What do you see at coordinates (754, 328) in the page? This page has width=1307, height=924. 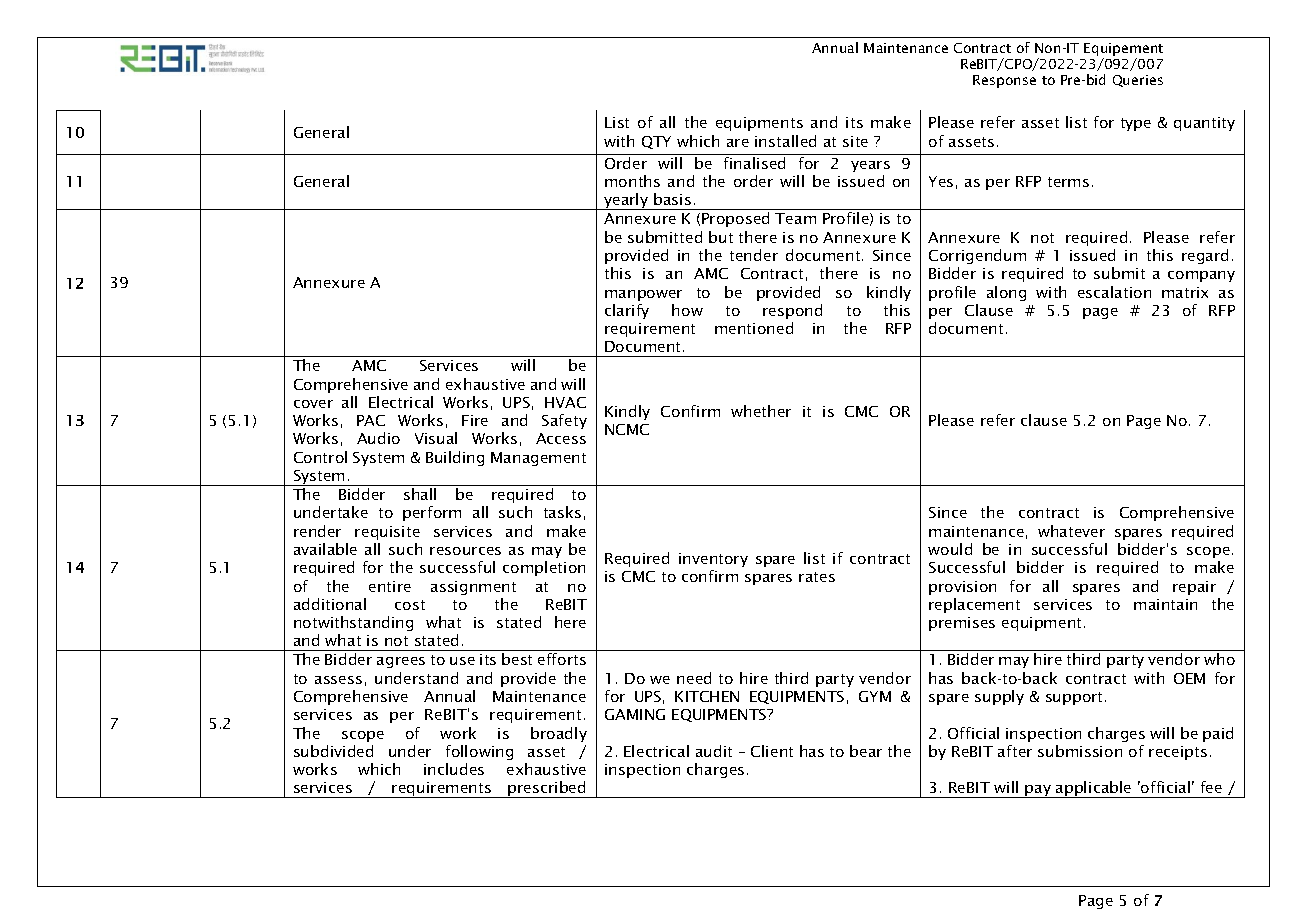 I see `mentioned` at bounding box center [754, 328].
